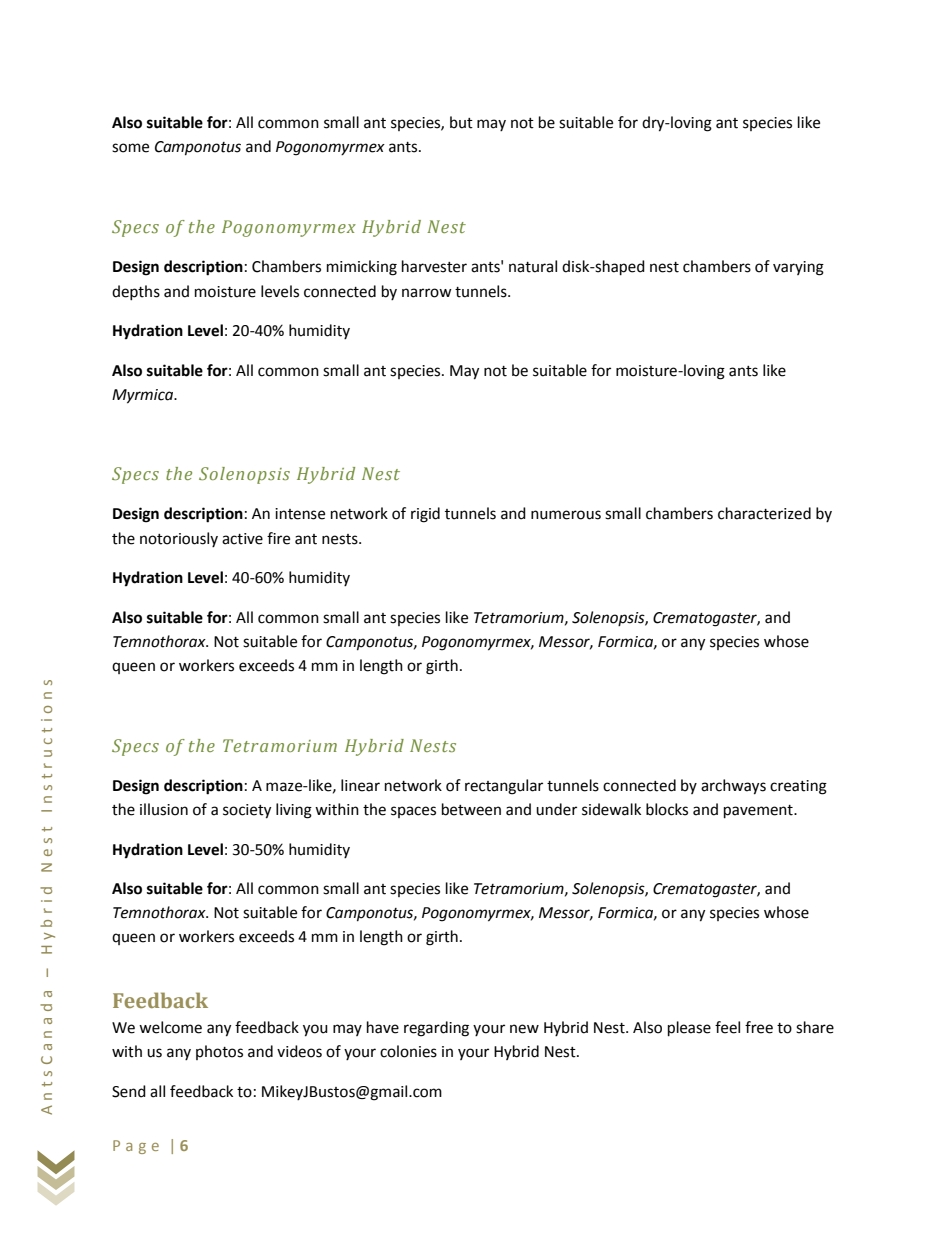 This screenshot has width=952, height=1233. What do you see at coordinates (300, 514) in the screenshot?
I see `intense` at bounding box center [300, 514].
